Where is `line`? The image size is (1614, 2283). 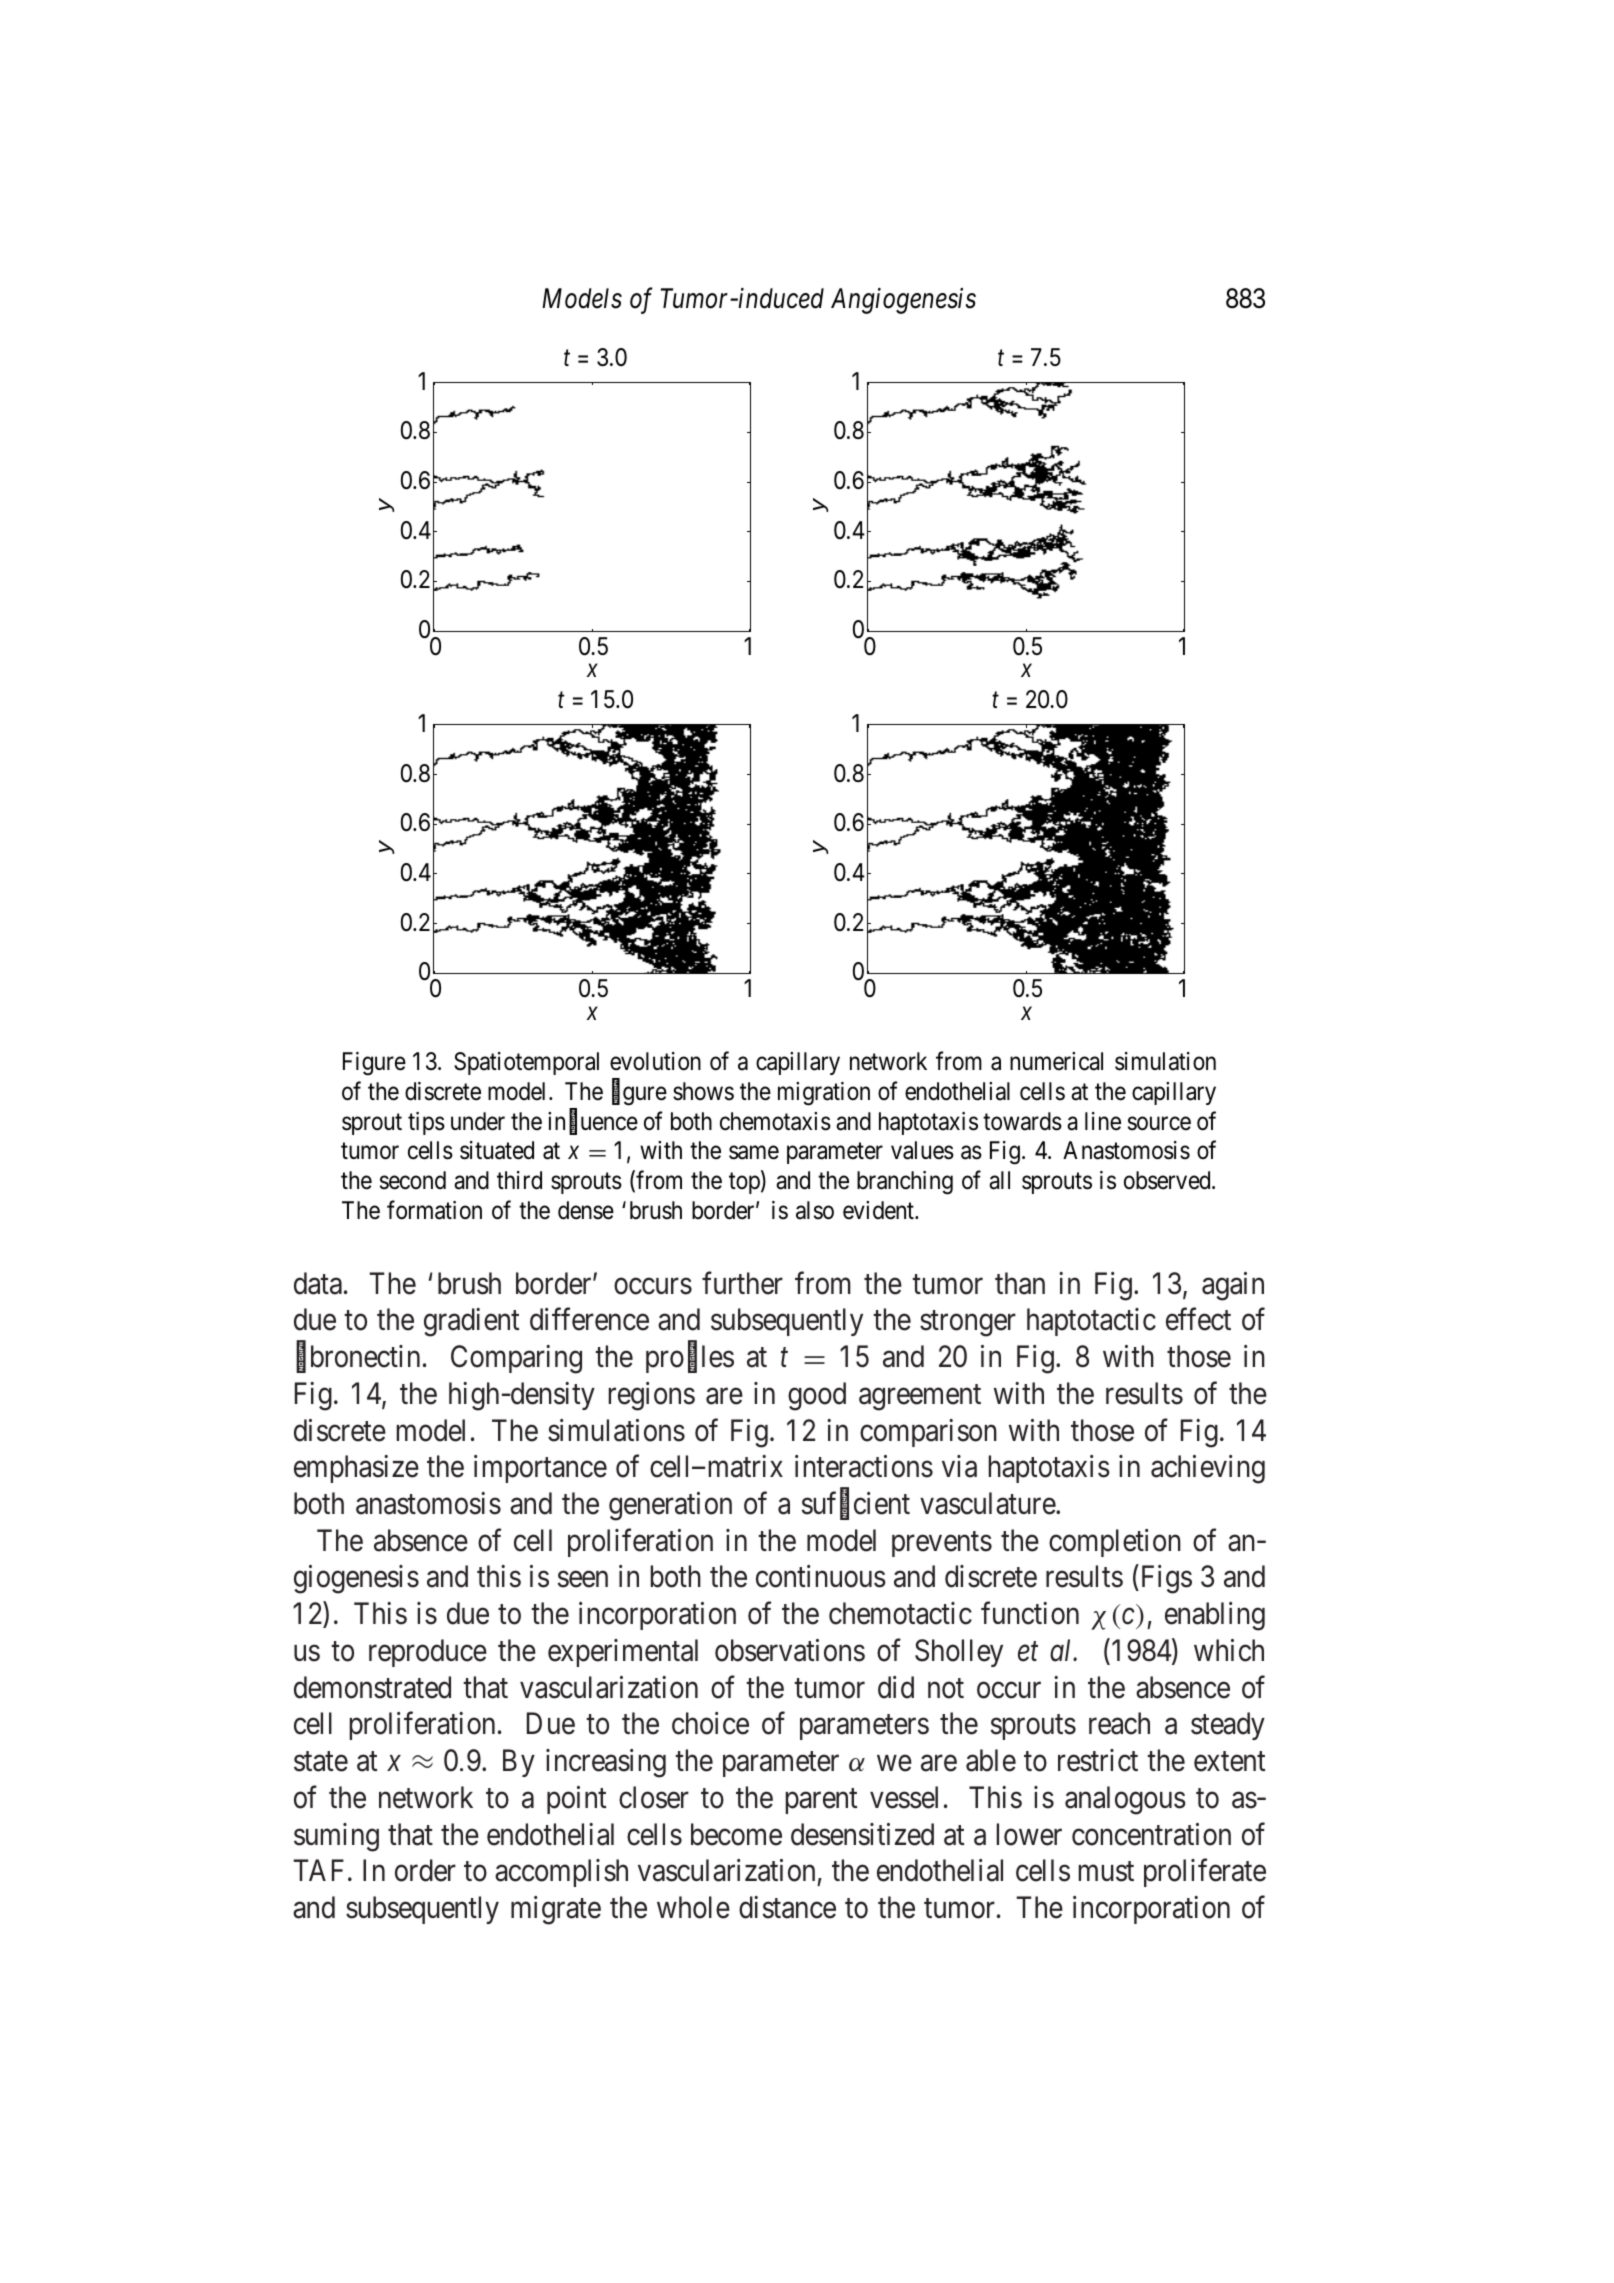 line is located at coordinates (1103, 1121).
